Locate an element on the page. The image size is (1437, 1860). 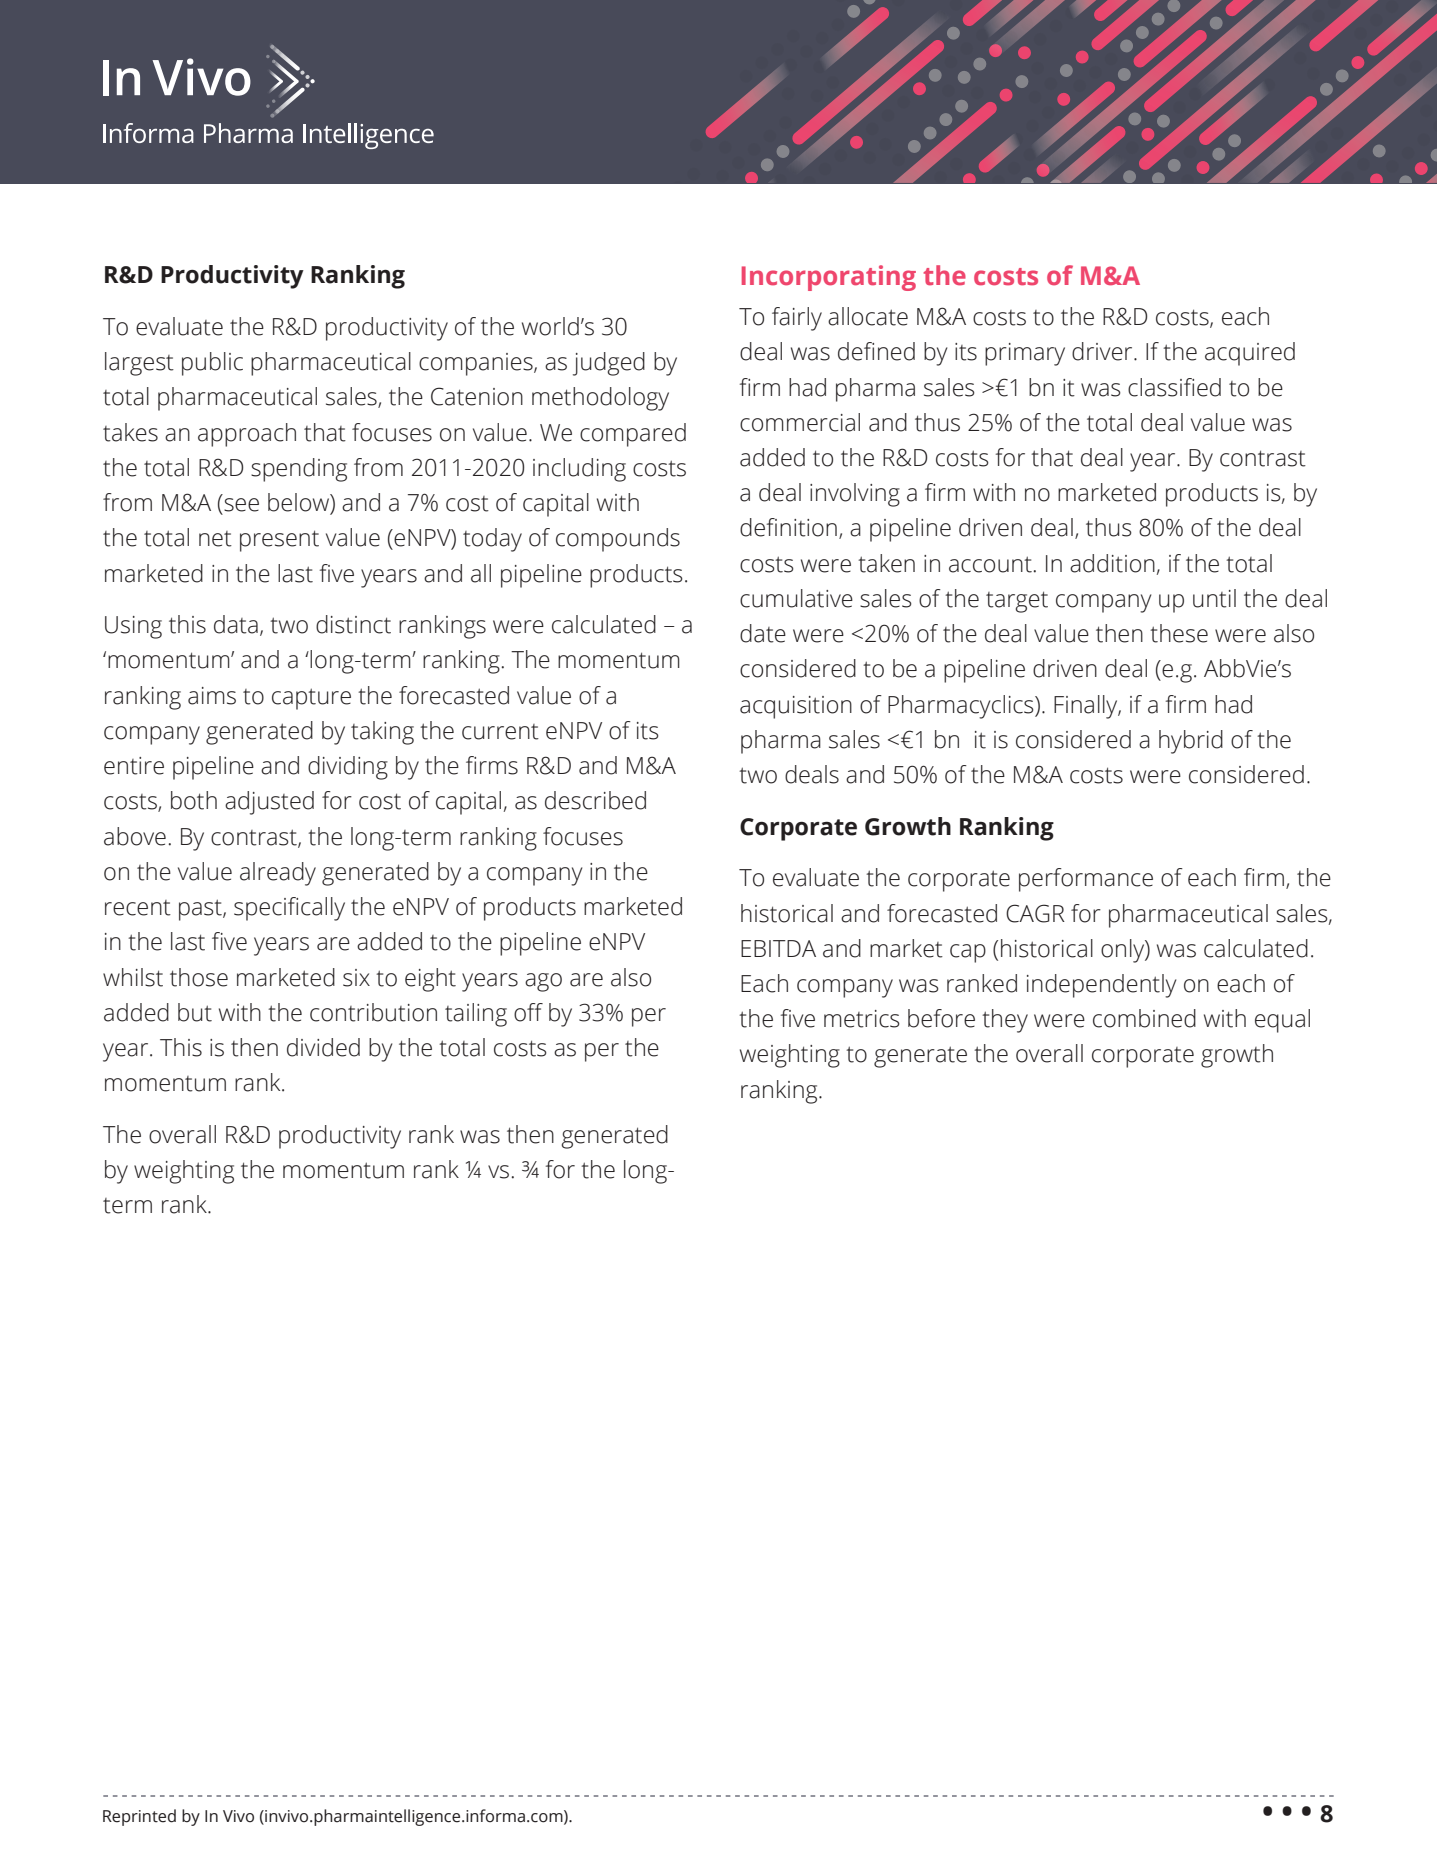
Reprinted is located at coordinates (139, 1817).
